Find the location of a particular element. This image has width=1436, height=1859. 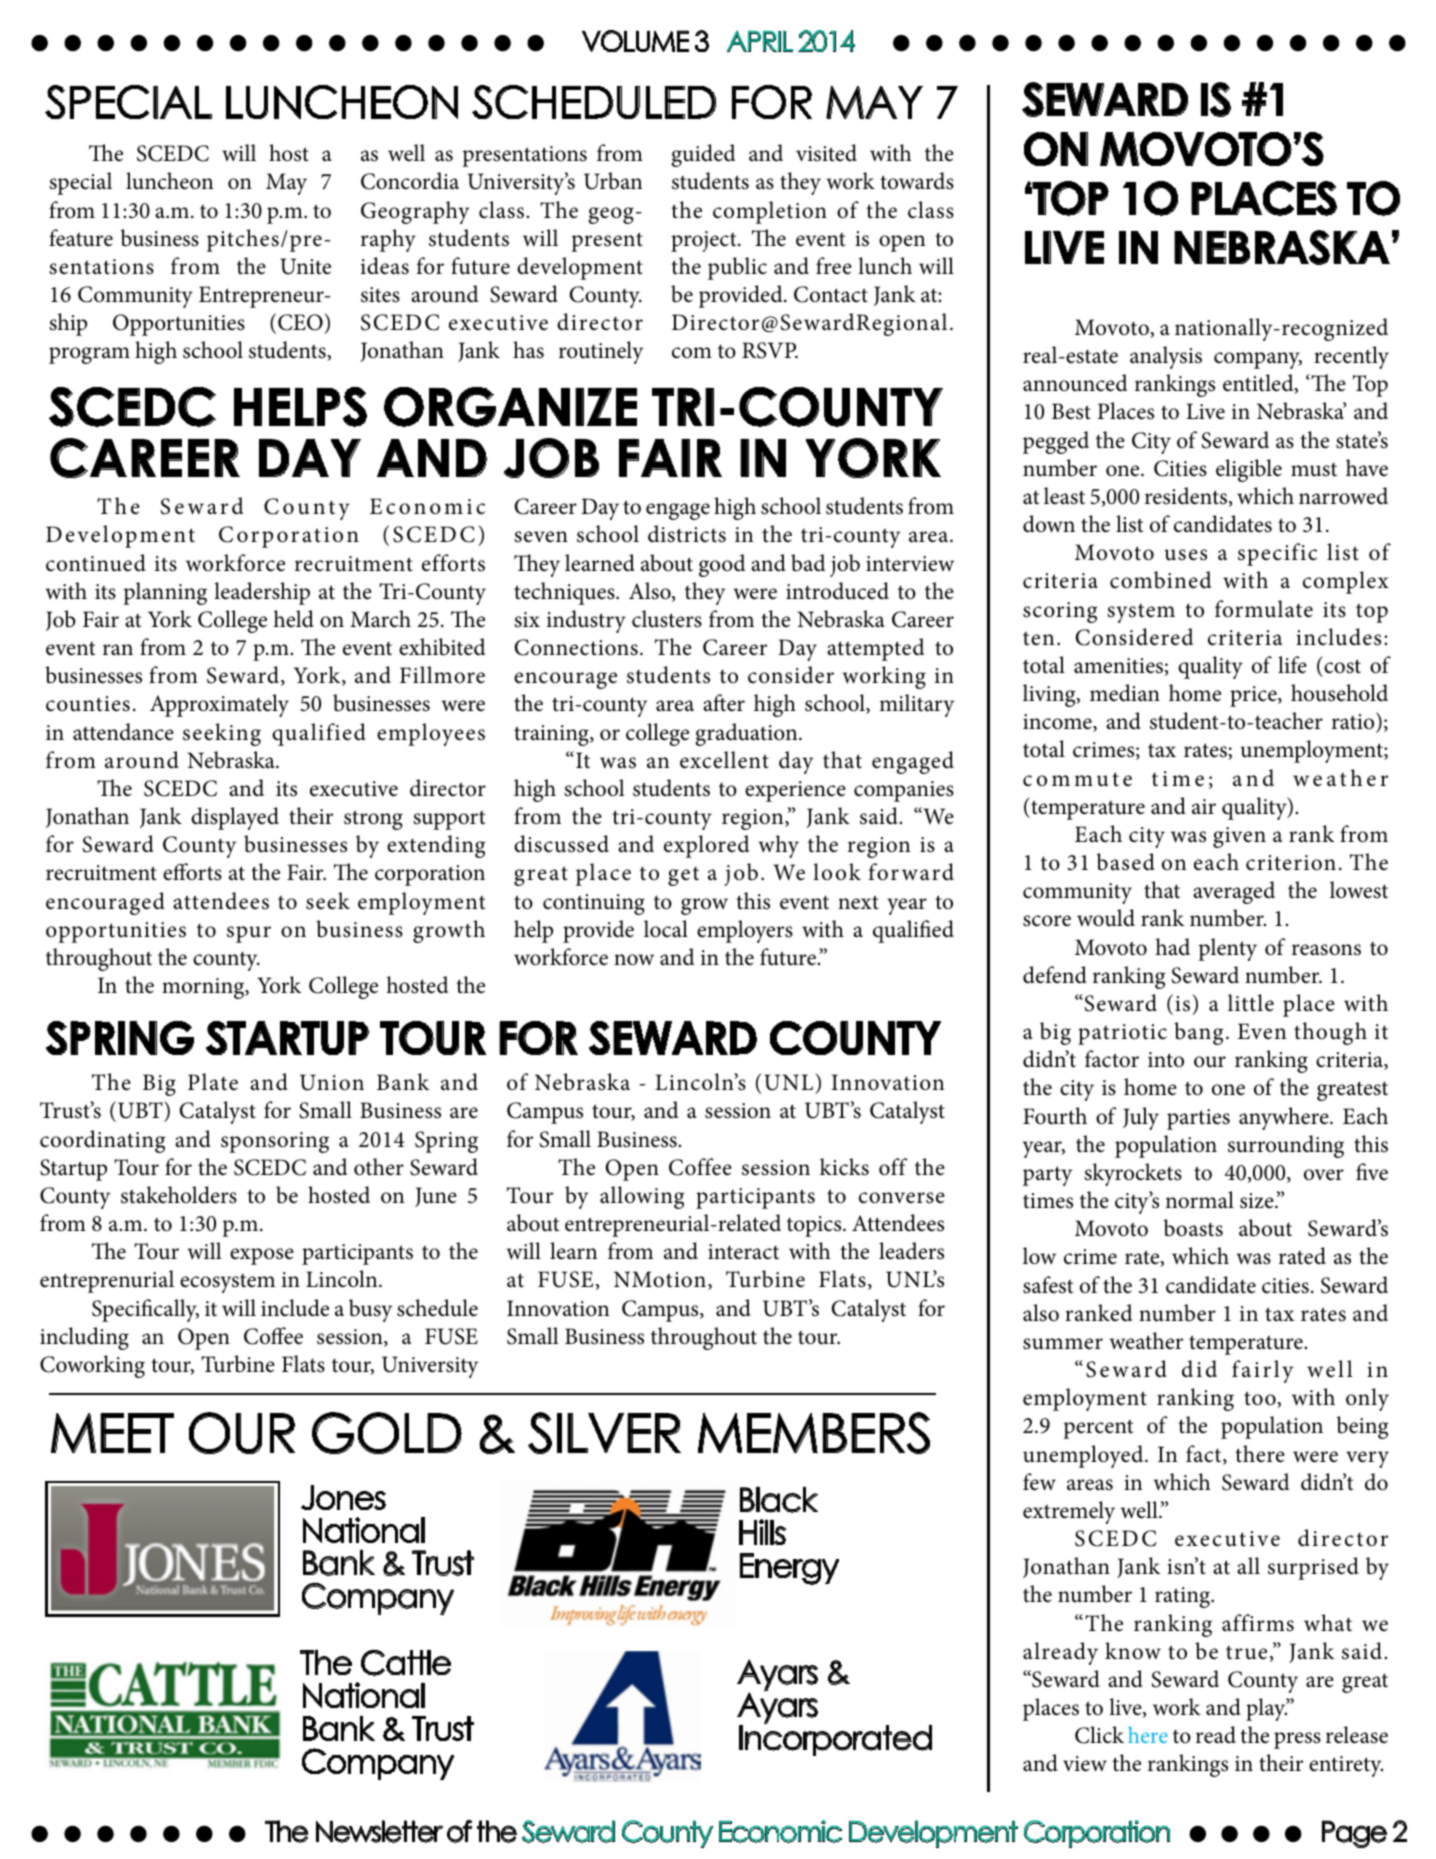

spur is located at coordinates (249, 934).
